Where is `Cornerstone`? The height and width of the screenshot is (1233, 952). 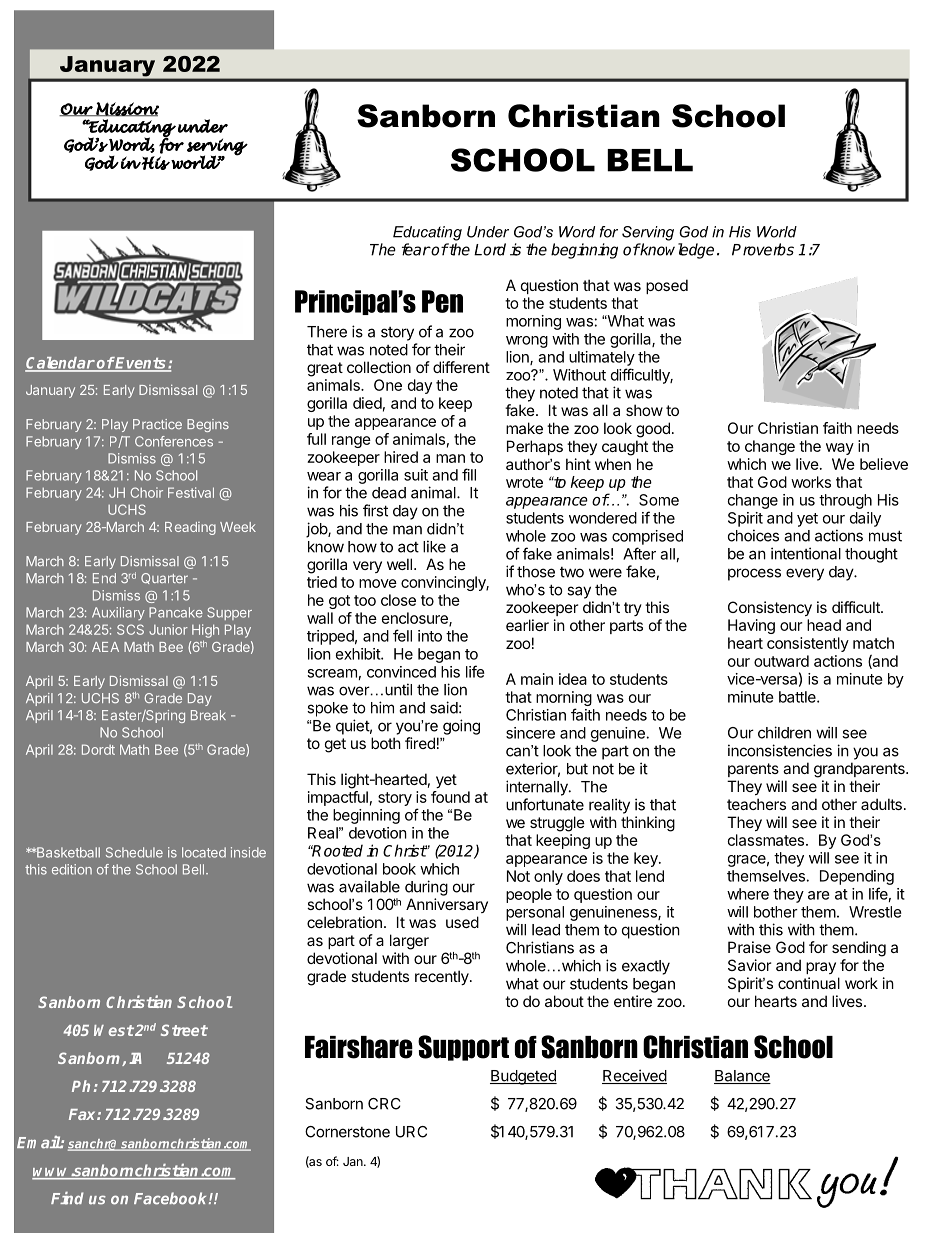 Cornerstone is located at coordinates (347, 1132).
